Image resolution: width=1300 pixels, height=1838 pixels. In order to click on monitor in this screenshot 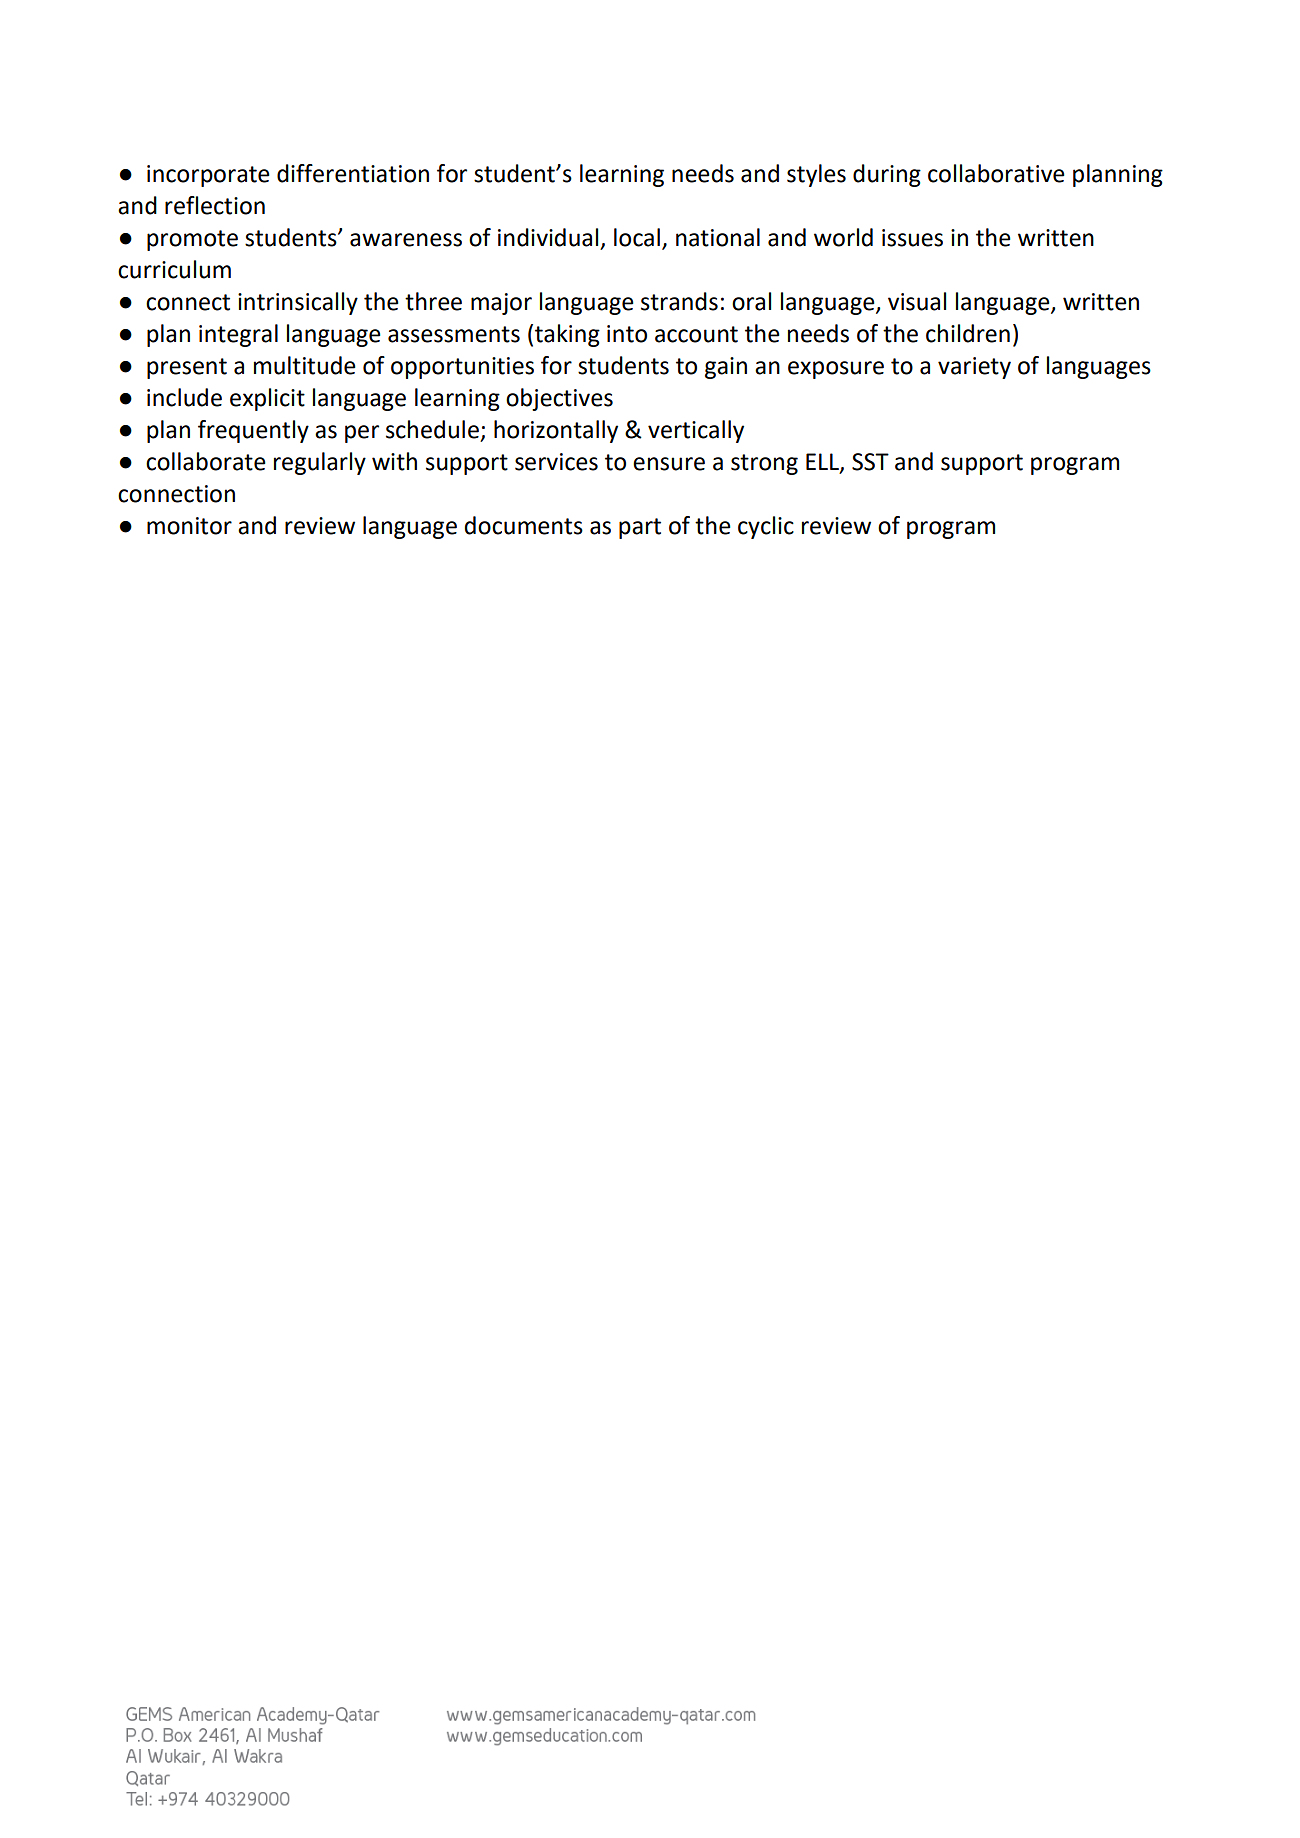, I will do `click(189, 526)`.
